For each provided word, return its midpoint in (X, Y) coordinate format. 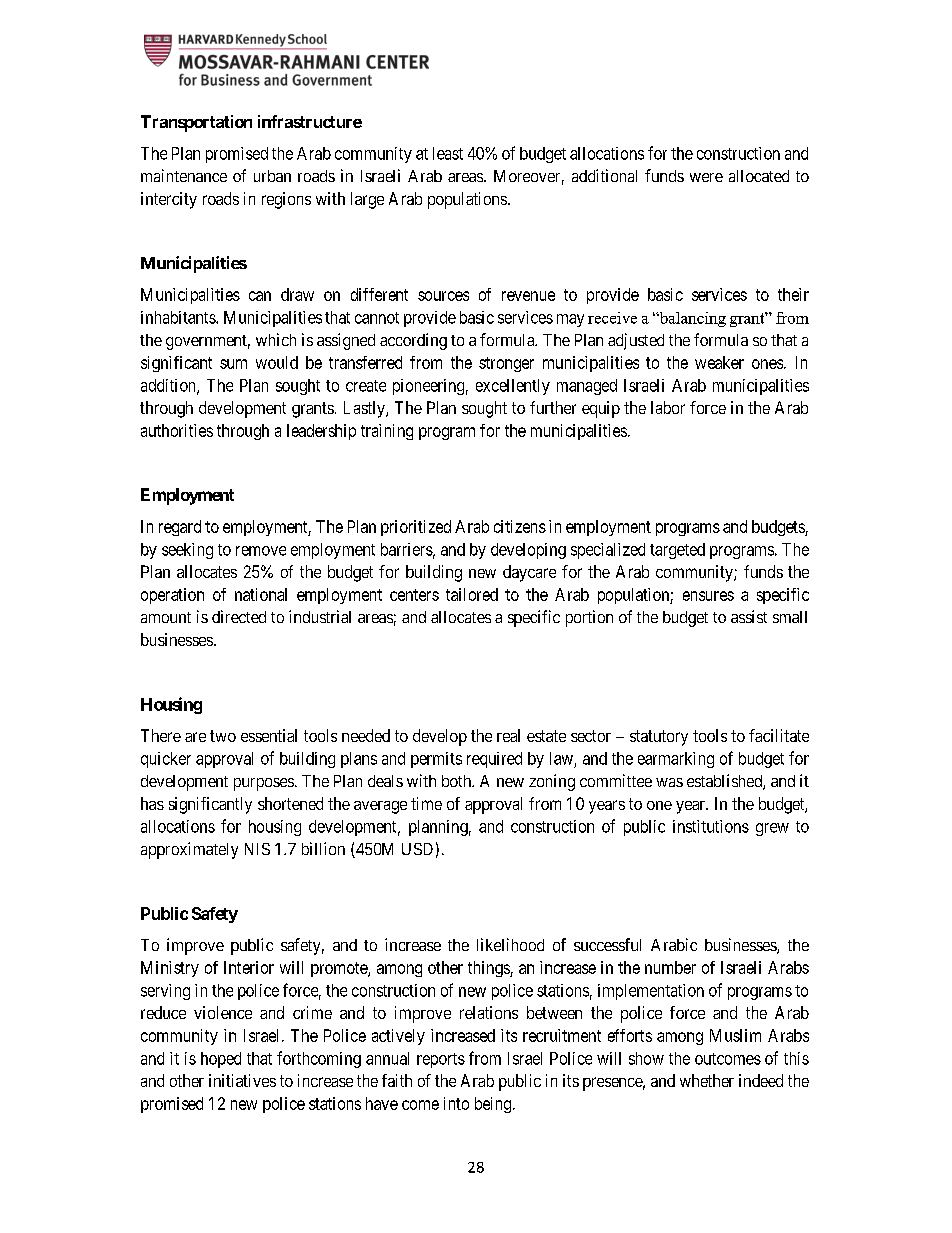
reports (441, 1060)
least (448, 153)
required (494, 760)
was (669, 782)
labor (668, 407)
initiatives (242, 1080)
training (387, 432)
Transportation (196, 123)
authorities (177, 430)
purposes (264, 784)
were (706, 177)
